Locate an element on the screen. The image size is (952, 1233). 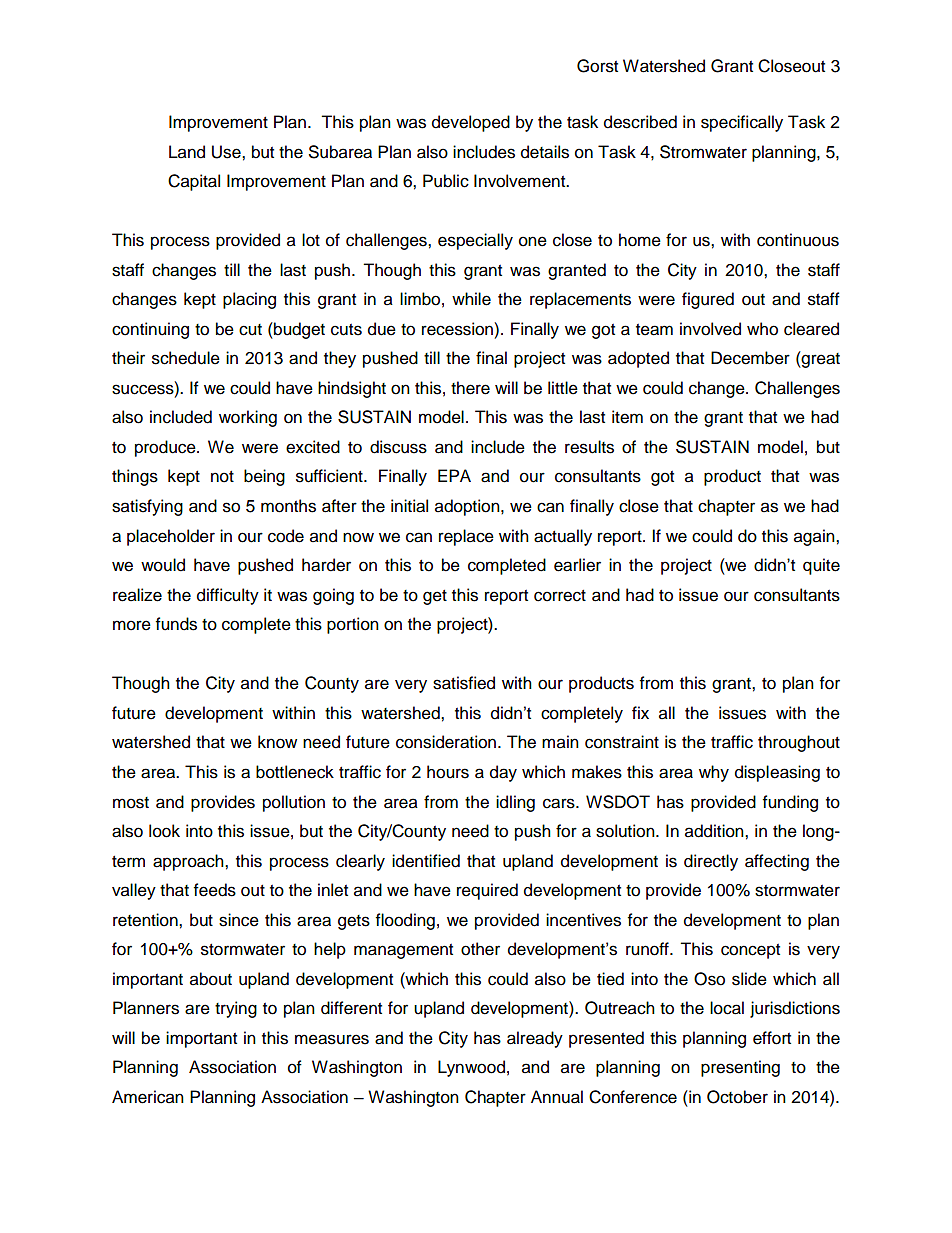
item is located at coordinates (627, 417).
